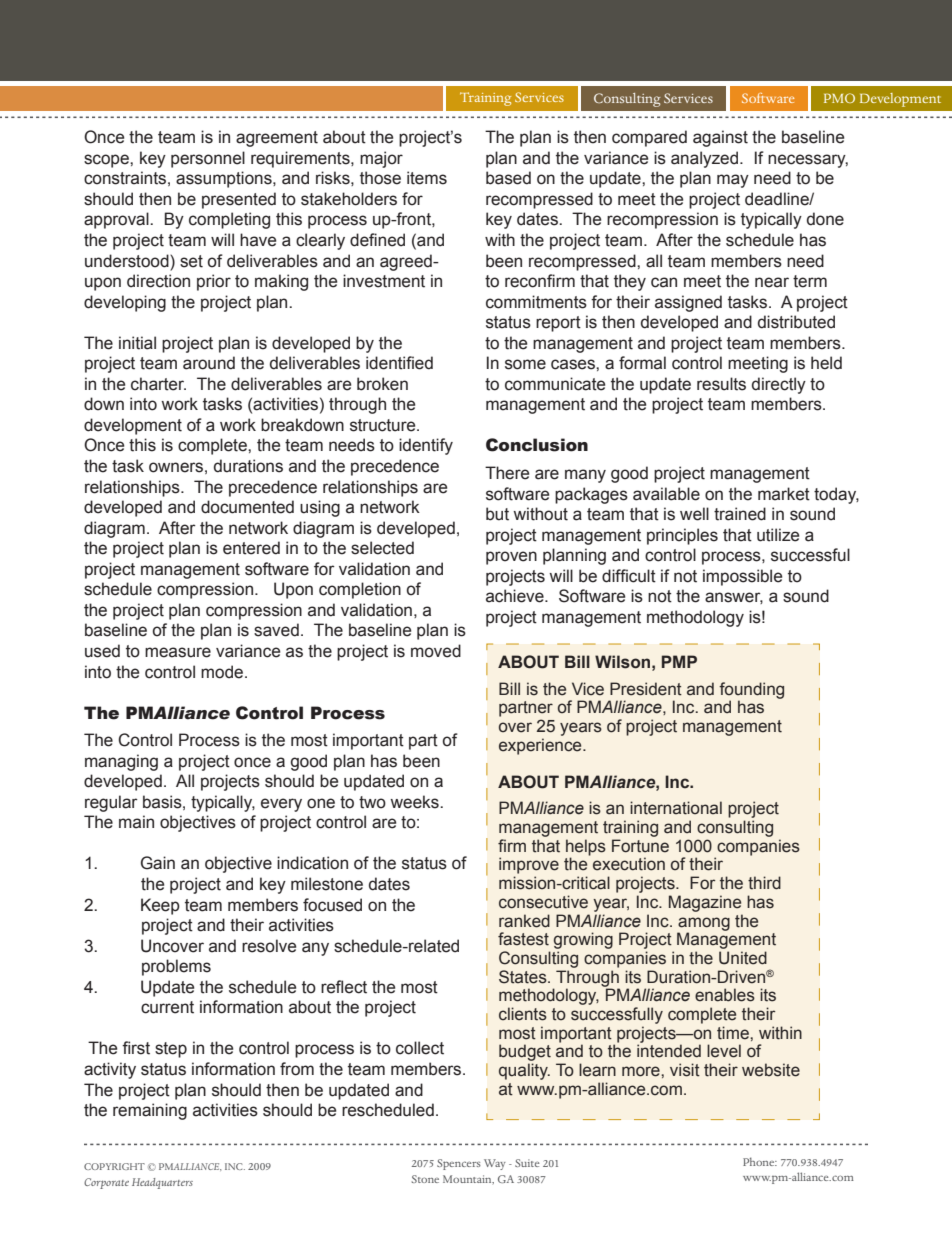 The height and width of the screenshot is (1233, 952). Describe the element at coordinates (507, 473) in the screenshot. I see `There` at that location.
